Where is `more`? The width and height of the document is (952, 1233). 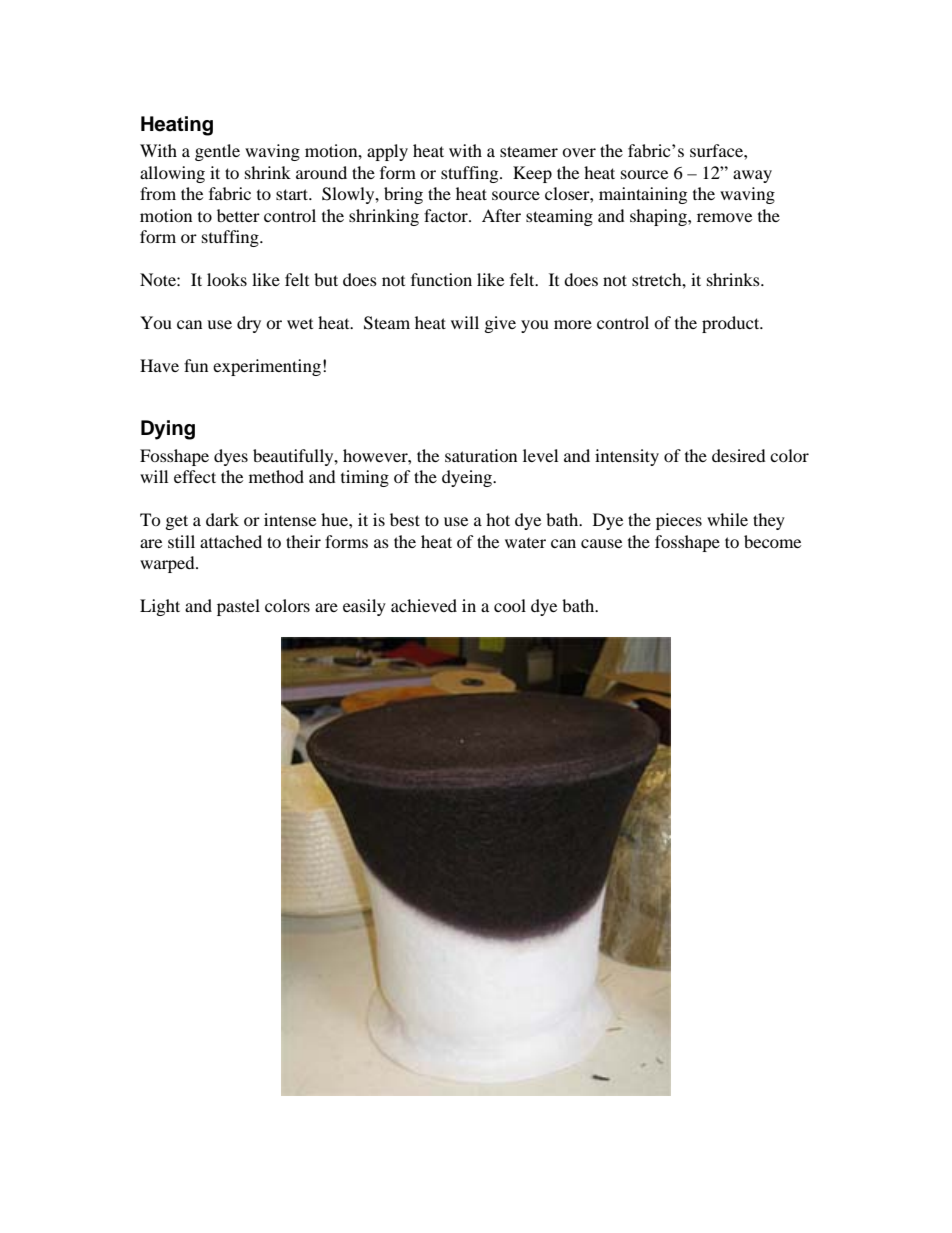
more is located at coordinates (573, 324).
